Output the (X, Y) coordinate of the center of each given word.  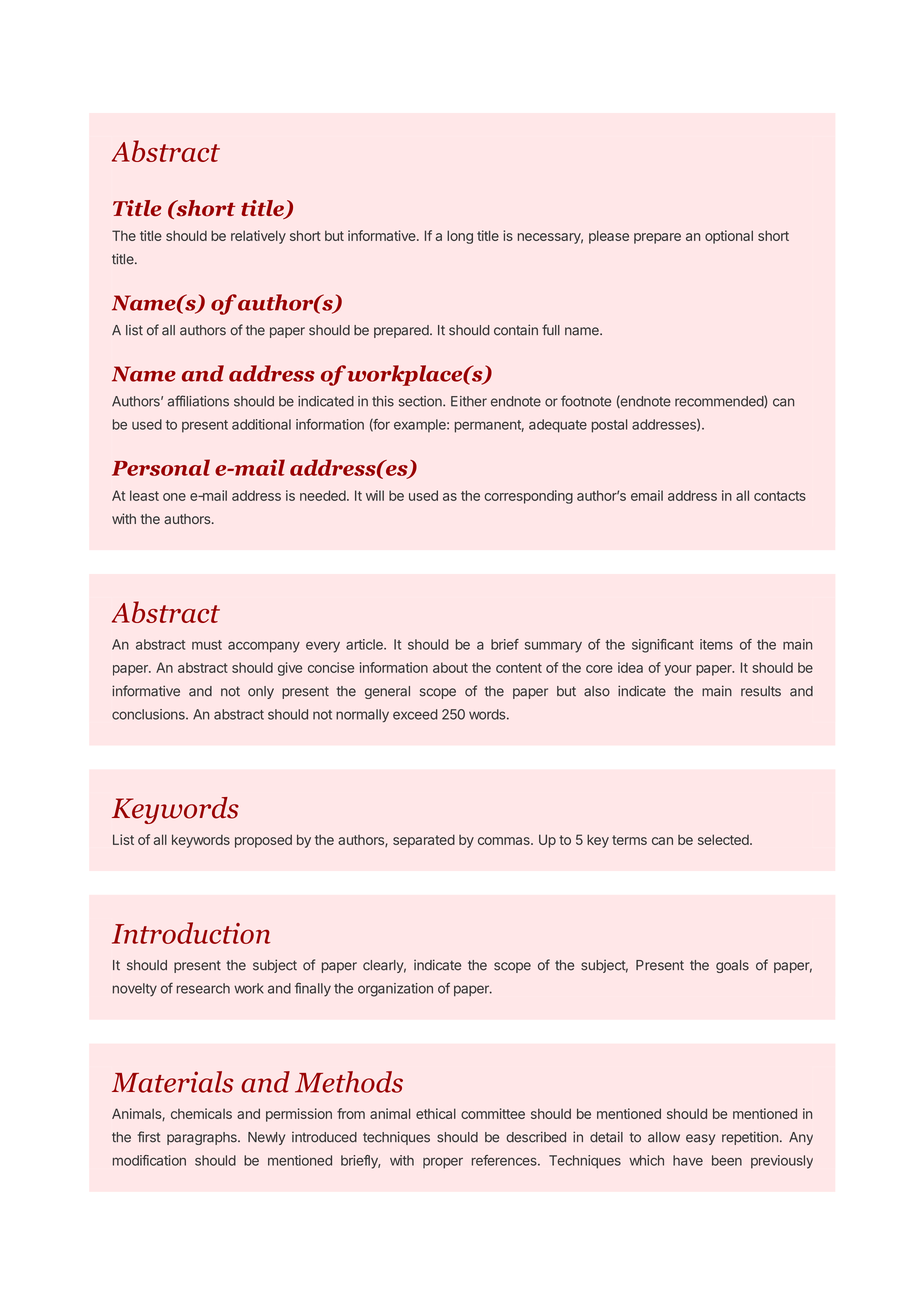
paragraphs (203, 1138)
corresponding (528, 497)
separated (424, 841)
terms (629, 840)
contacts (780, 496)
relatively (258, 237)
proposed (263, 841)
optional (729, 237)
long (460, 237)
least (144, 495)
